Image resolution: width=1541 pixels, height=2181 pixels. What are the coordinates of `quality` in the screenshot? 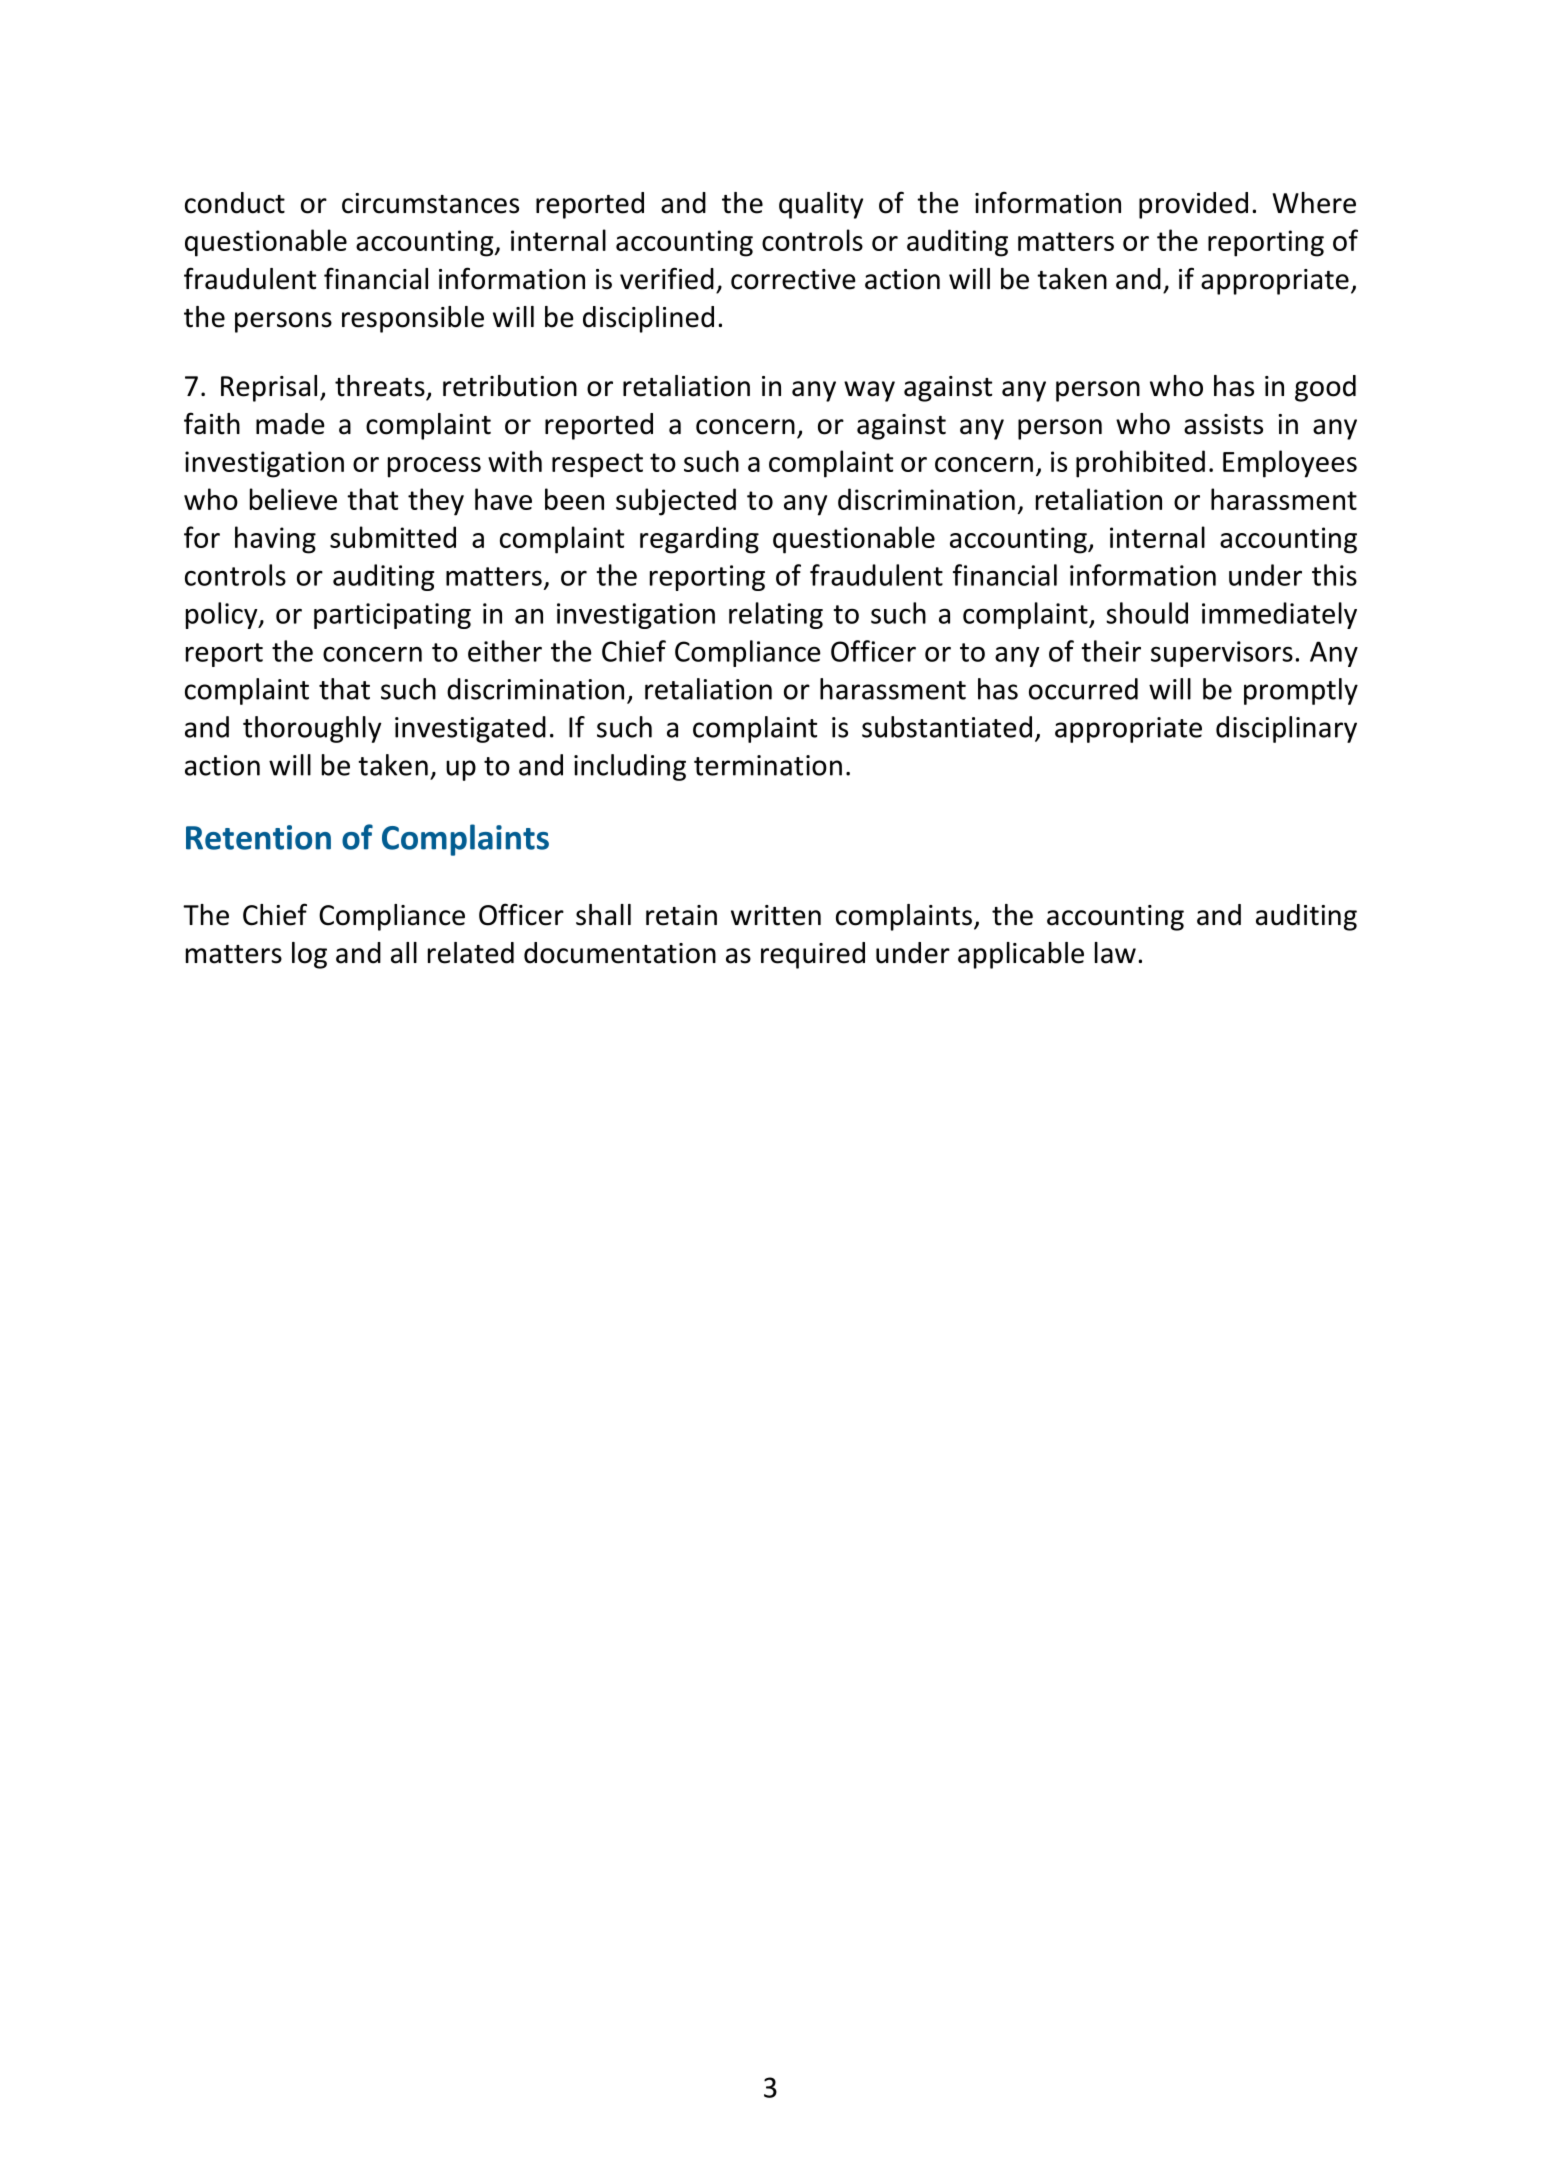 It's located at (821, 205).
